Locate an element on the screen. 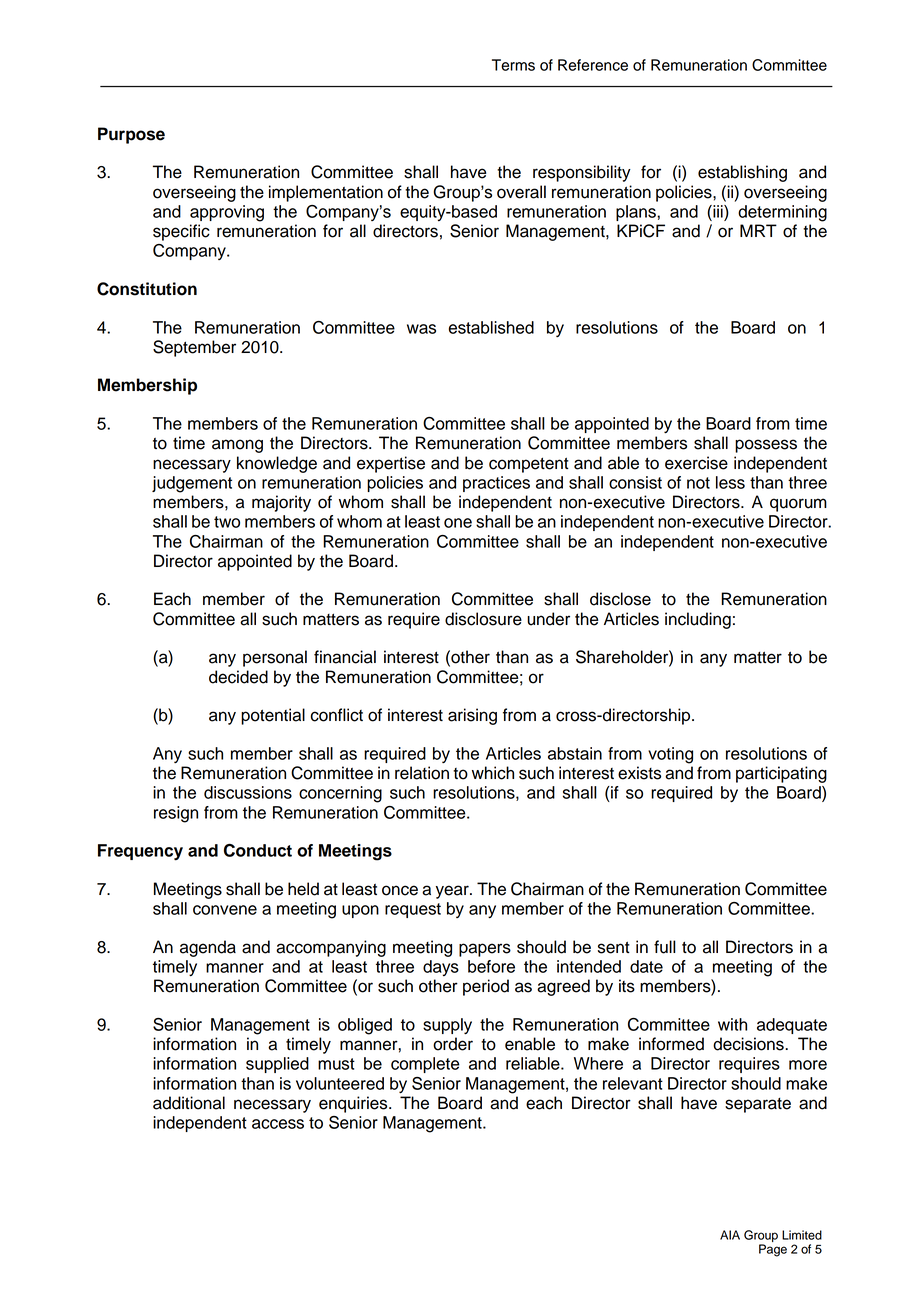 The height and width of the screenshot is (1308, 924). Terms is located at coordinates (513, 65).
